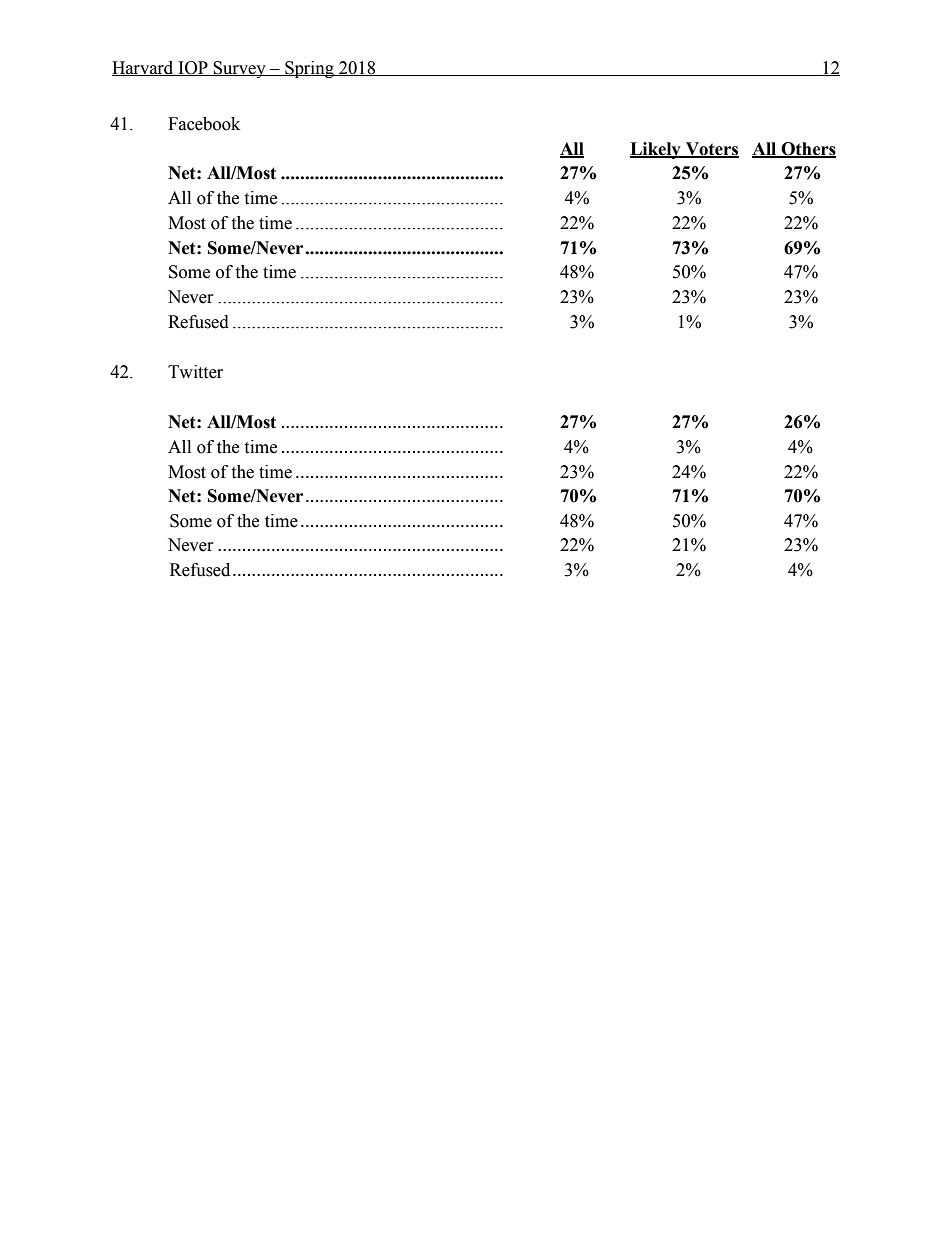  What do you see at coordinates (309, 69) in the screenshot?
I see `Spring` at bounding box center [309, 69].
